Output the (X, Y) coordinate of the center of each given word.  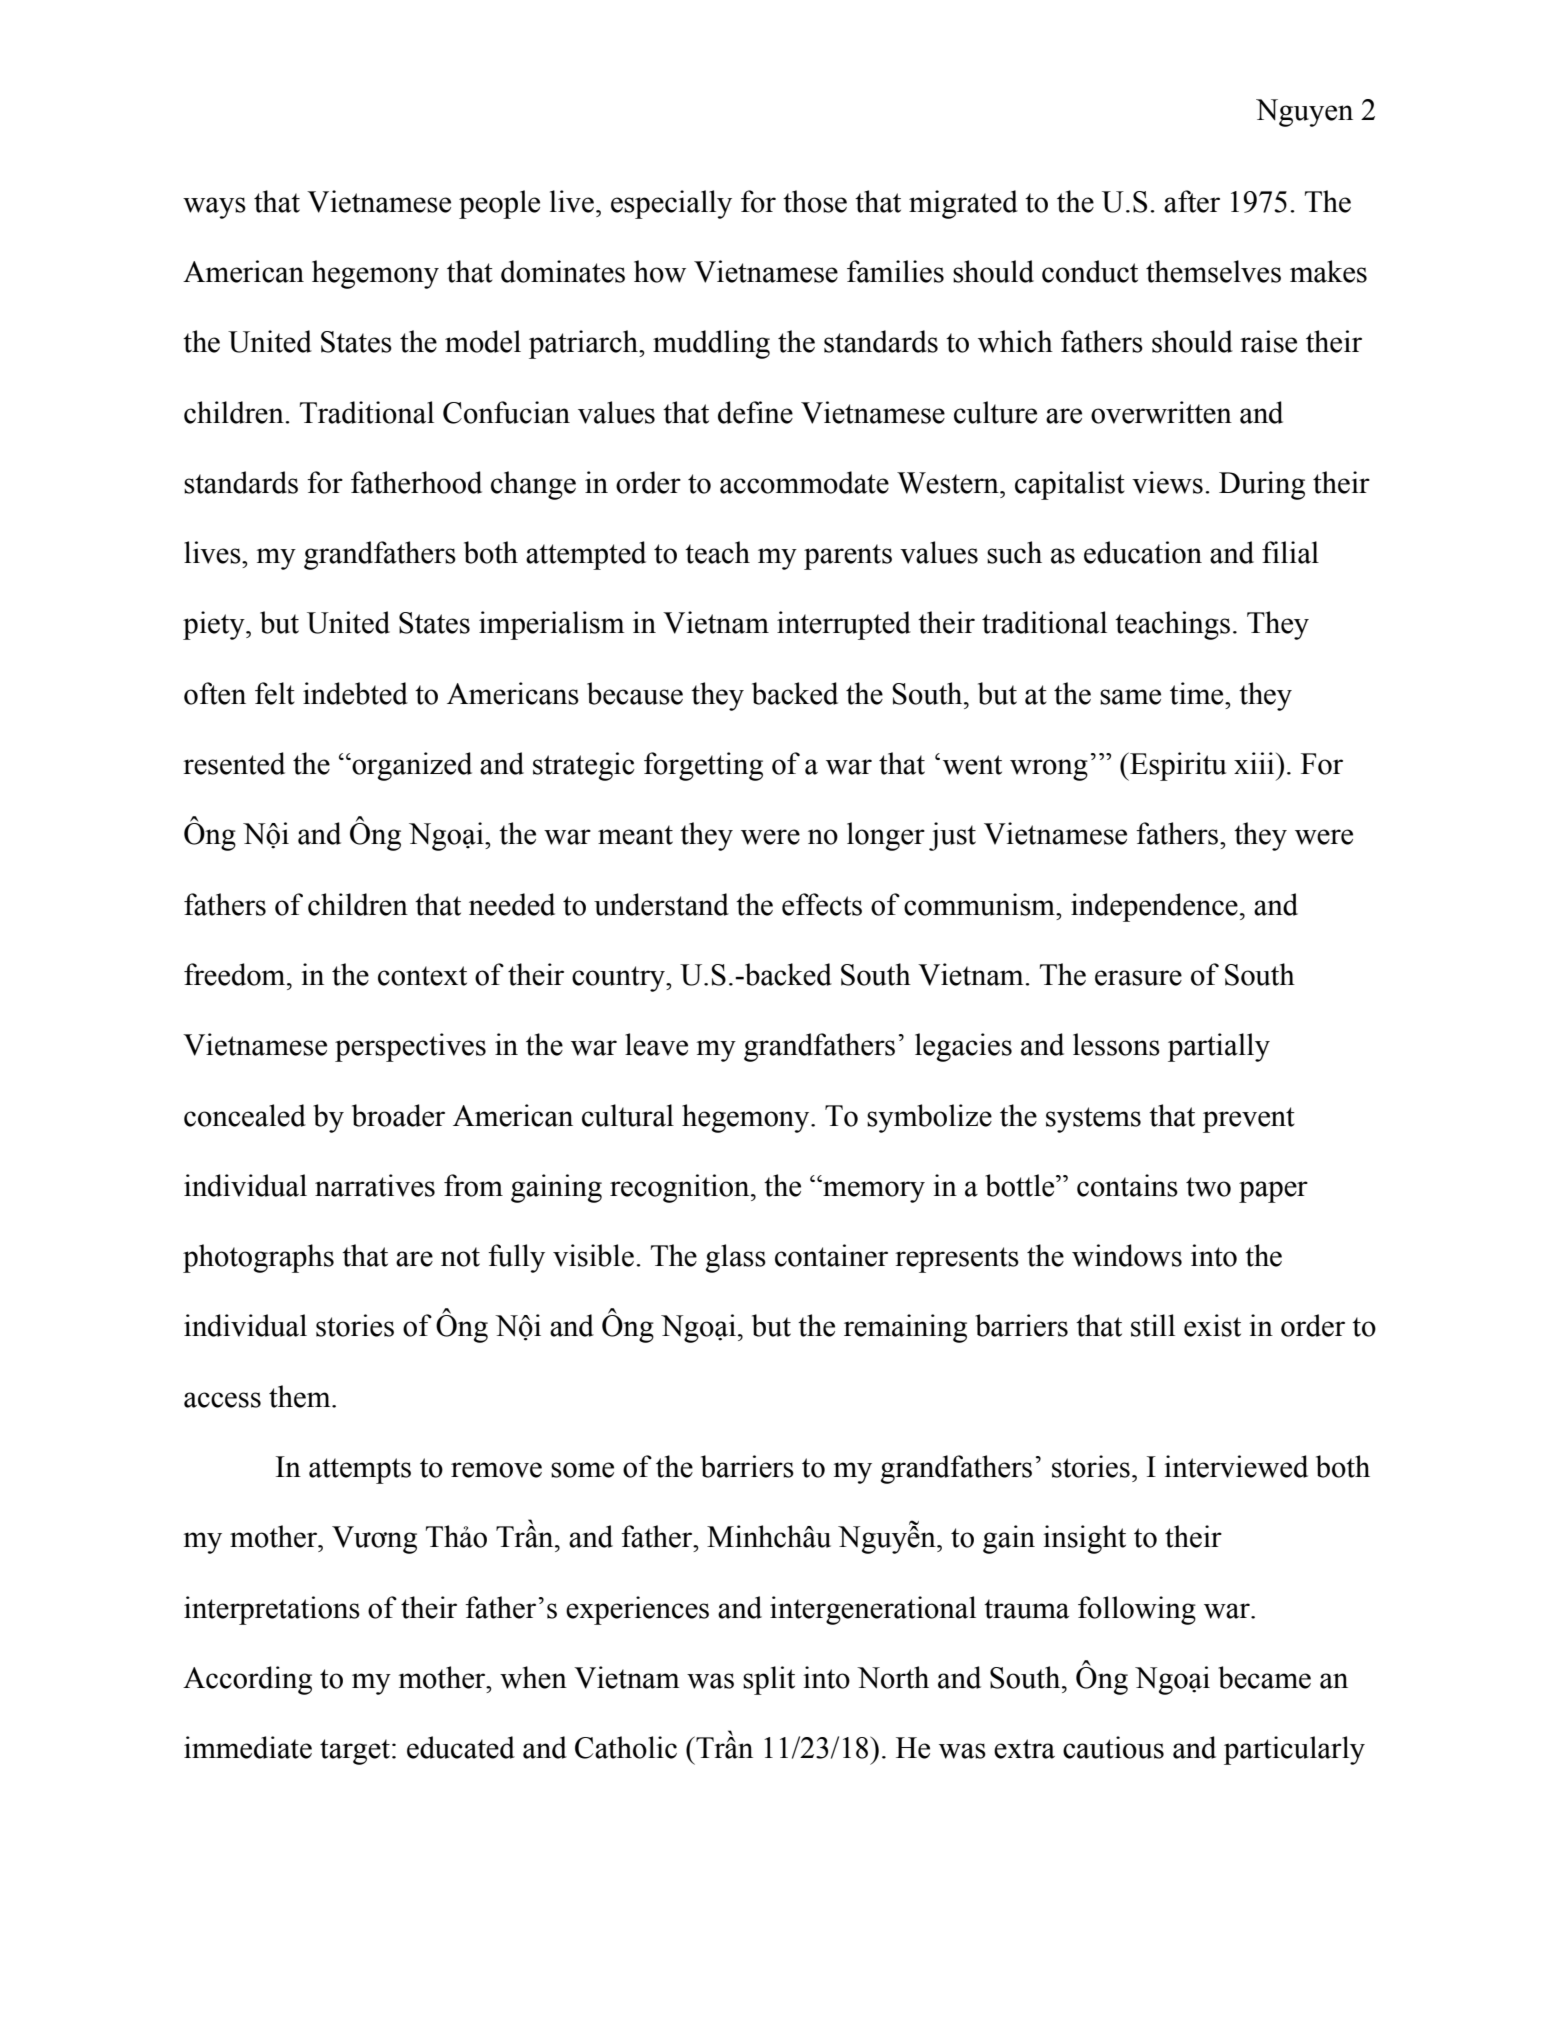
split (769, 1680)
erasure (1138, 978)
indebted (355, 693)
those (815, 201)
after (1192, 201)
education (1143, 552)
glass (736, 1258)
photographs (258, 1258)
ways (214, 208)
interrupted (844, 625)
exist (1212, 1325)
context (422, 976)
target (355, 1752)
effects (822, 904)
